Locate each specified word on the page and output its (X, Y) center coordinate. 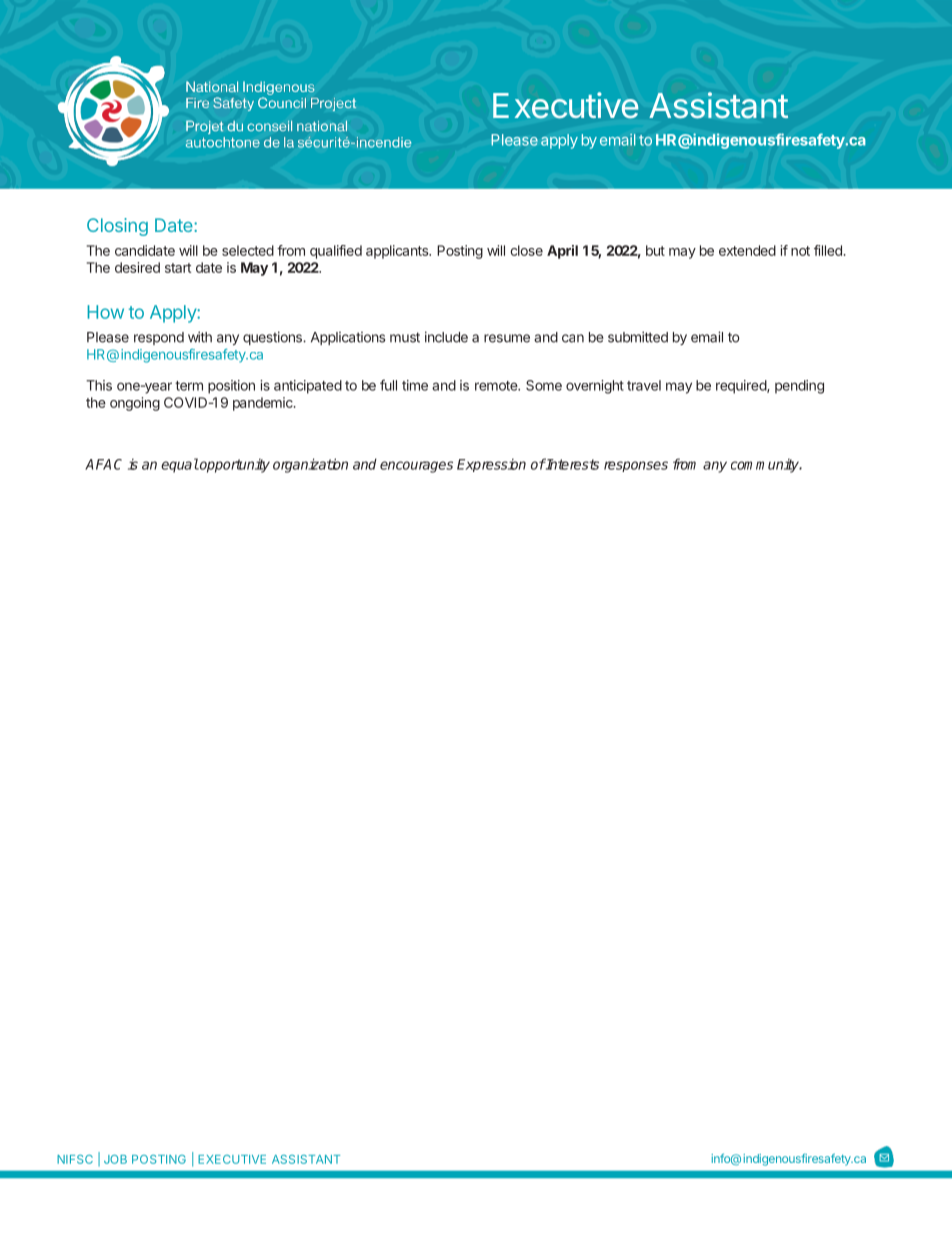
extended (747, 250)
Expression (491, 465)
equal (180, 465)
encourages (416, 467)
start (178, 268)
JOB (115, 1159)
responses (636, 466)
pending (799, 387)
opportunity (234, 466)
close (527, 250)
